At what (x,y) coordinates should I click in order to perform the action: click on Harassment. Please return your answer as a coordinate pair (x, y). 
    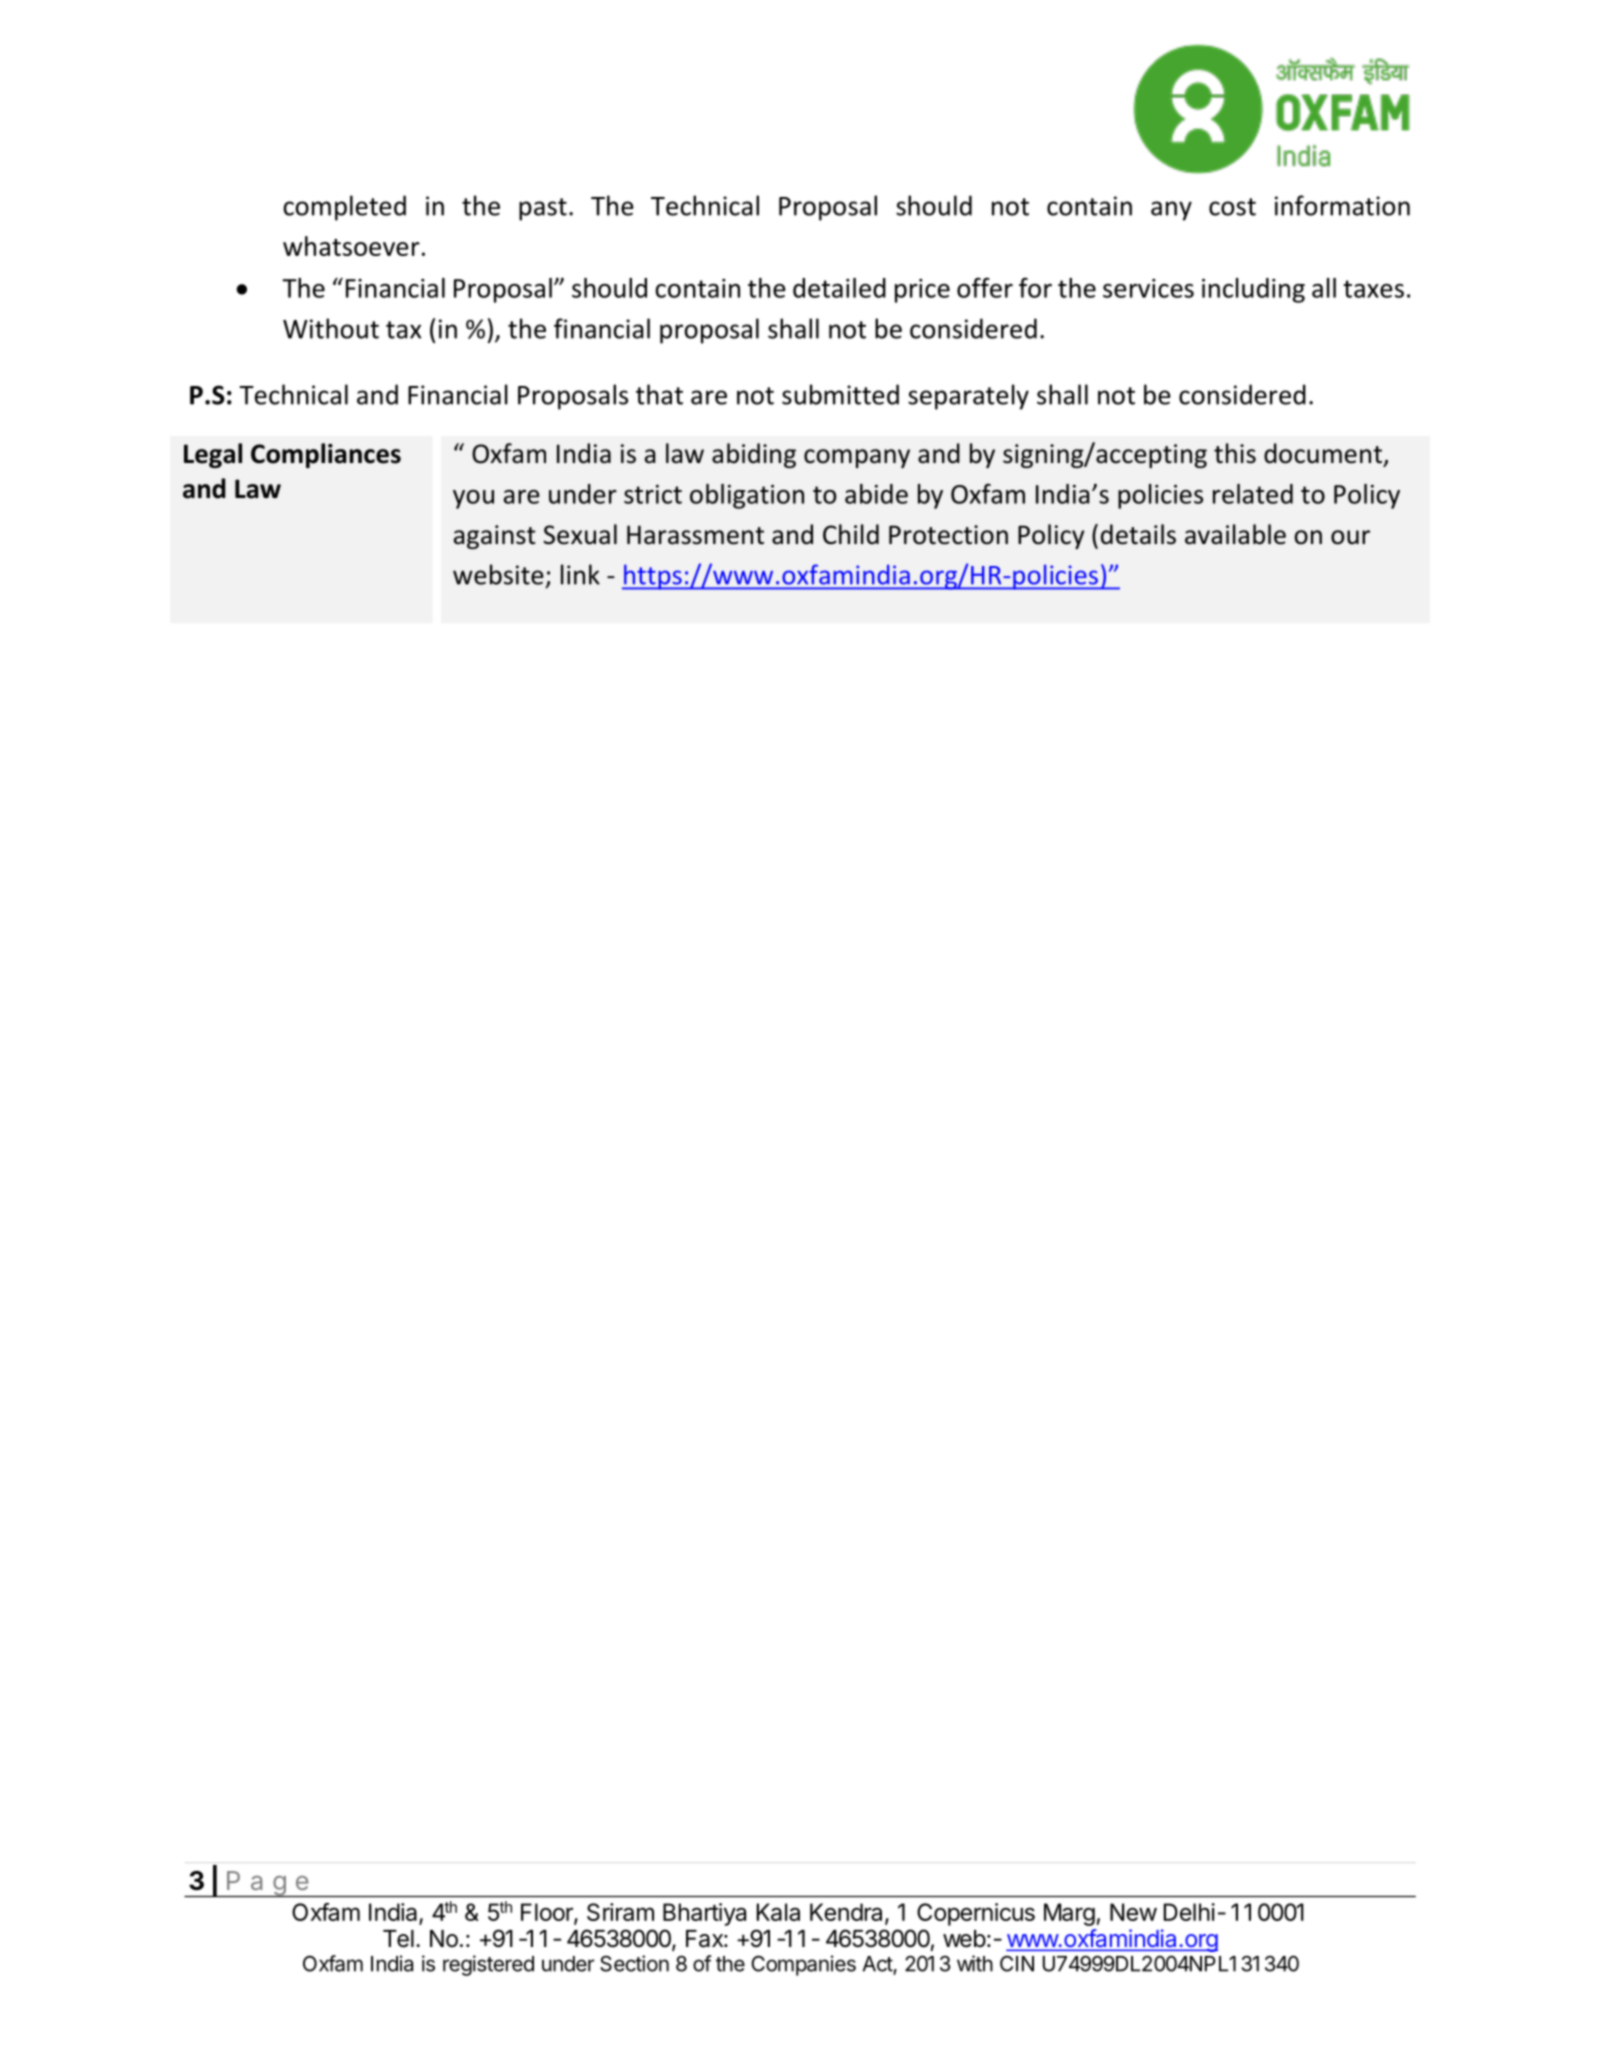
    Looking at the image, I should click on (695, 535).
